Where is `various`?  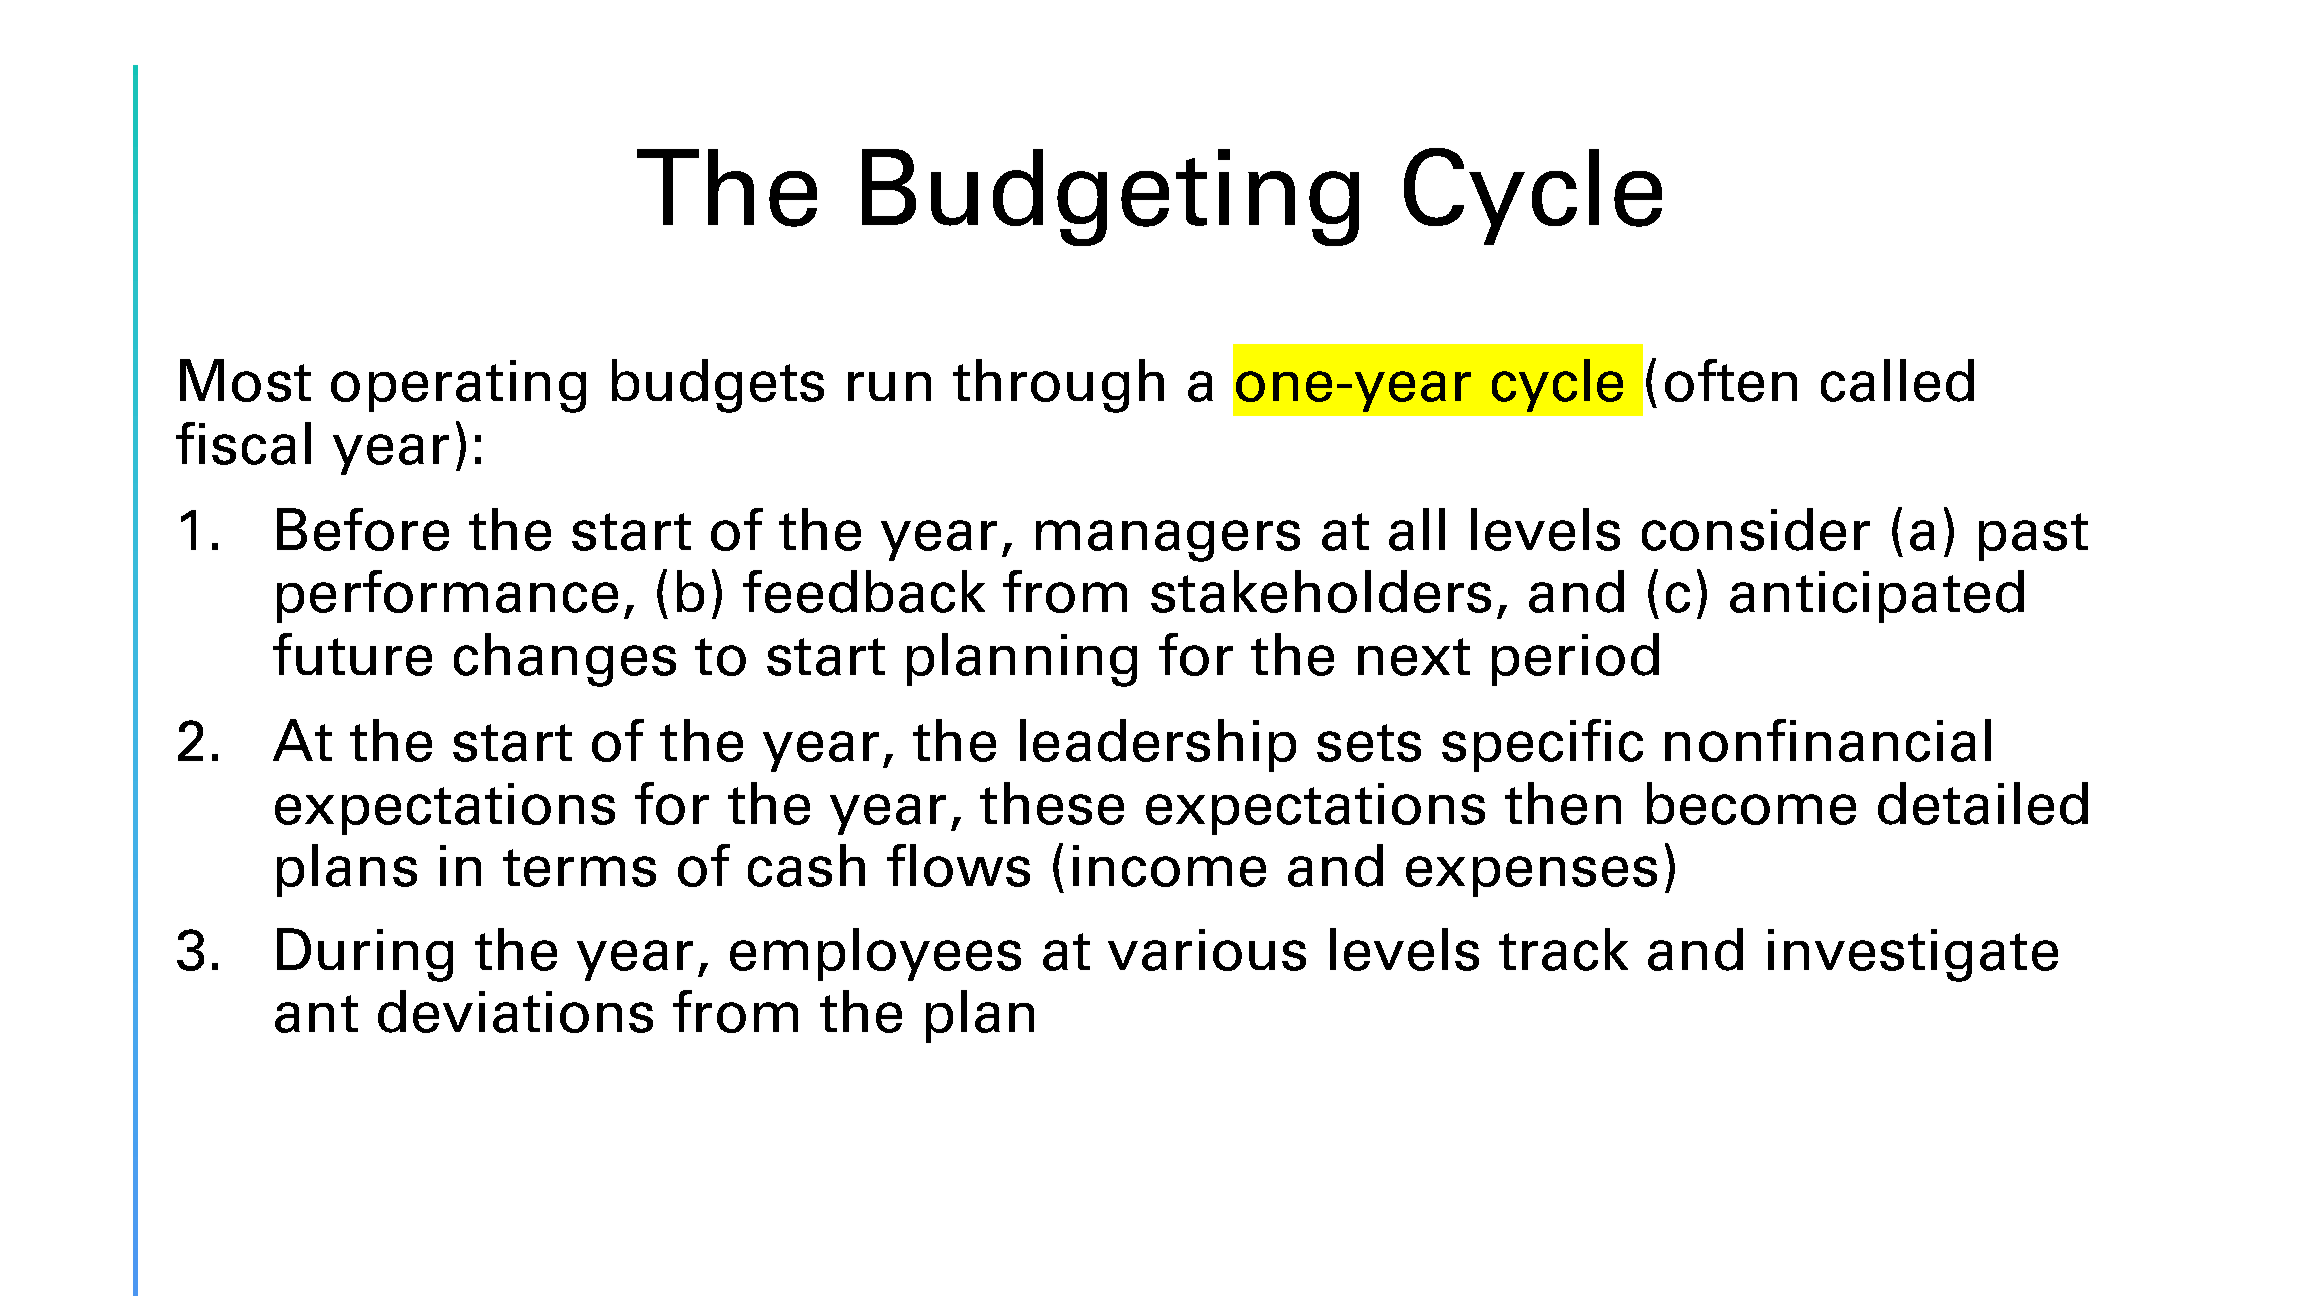 various is located at coordinates (1207, 950).
